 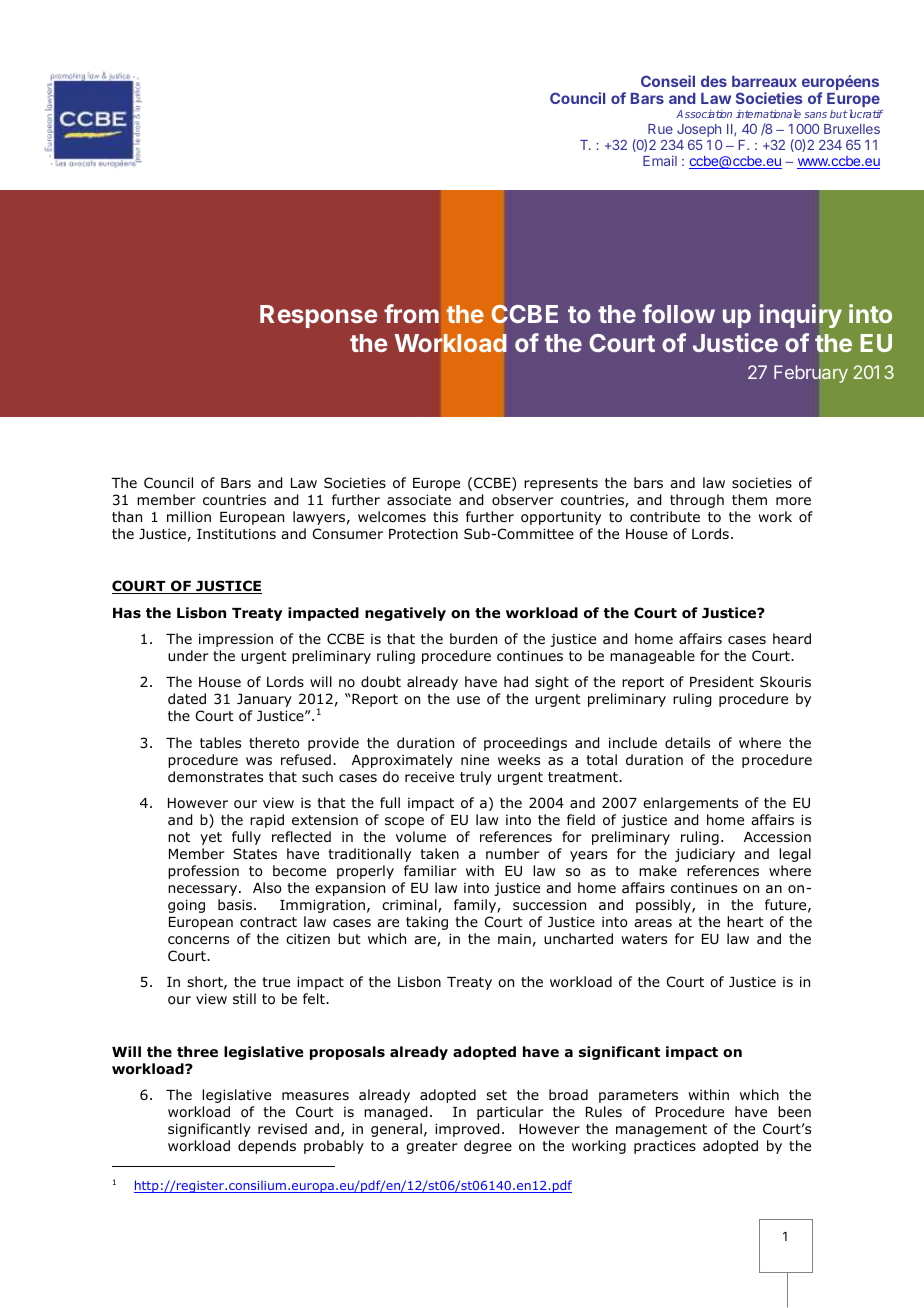 I want to click on million, so click(x=189, y=516).
